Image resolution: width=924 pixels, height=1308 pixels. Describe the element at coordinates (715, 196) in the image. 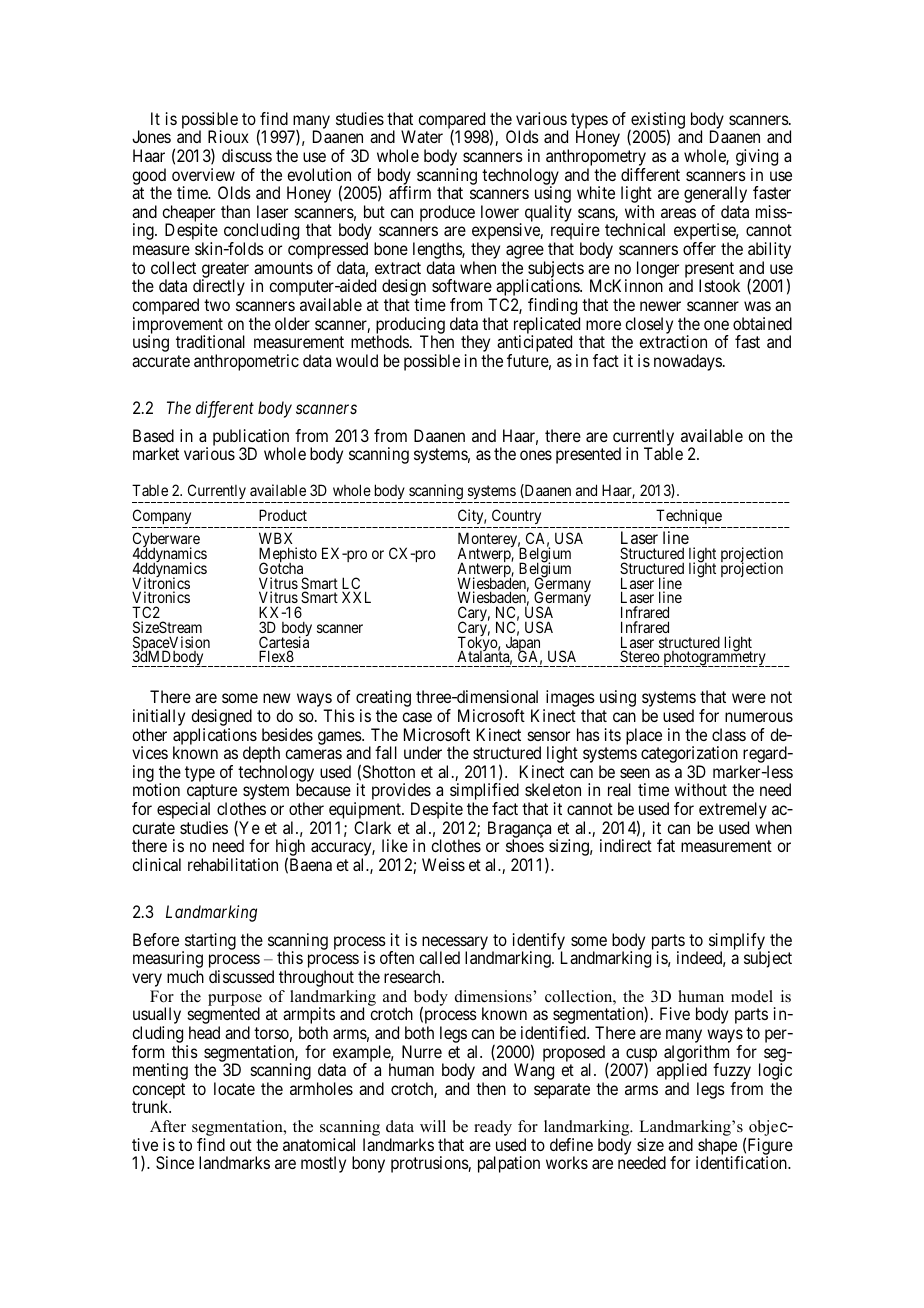

I see `generally` at that location.
